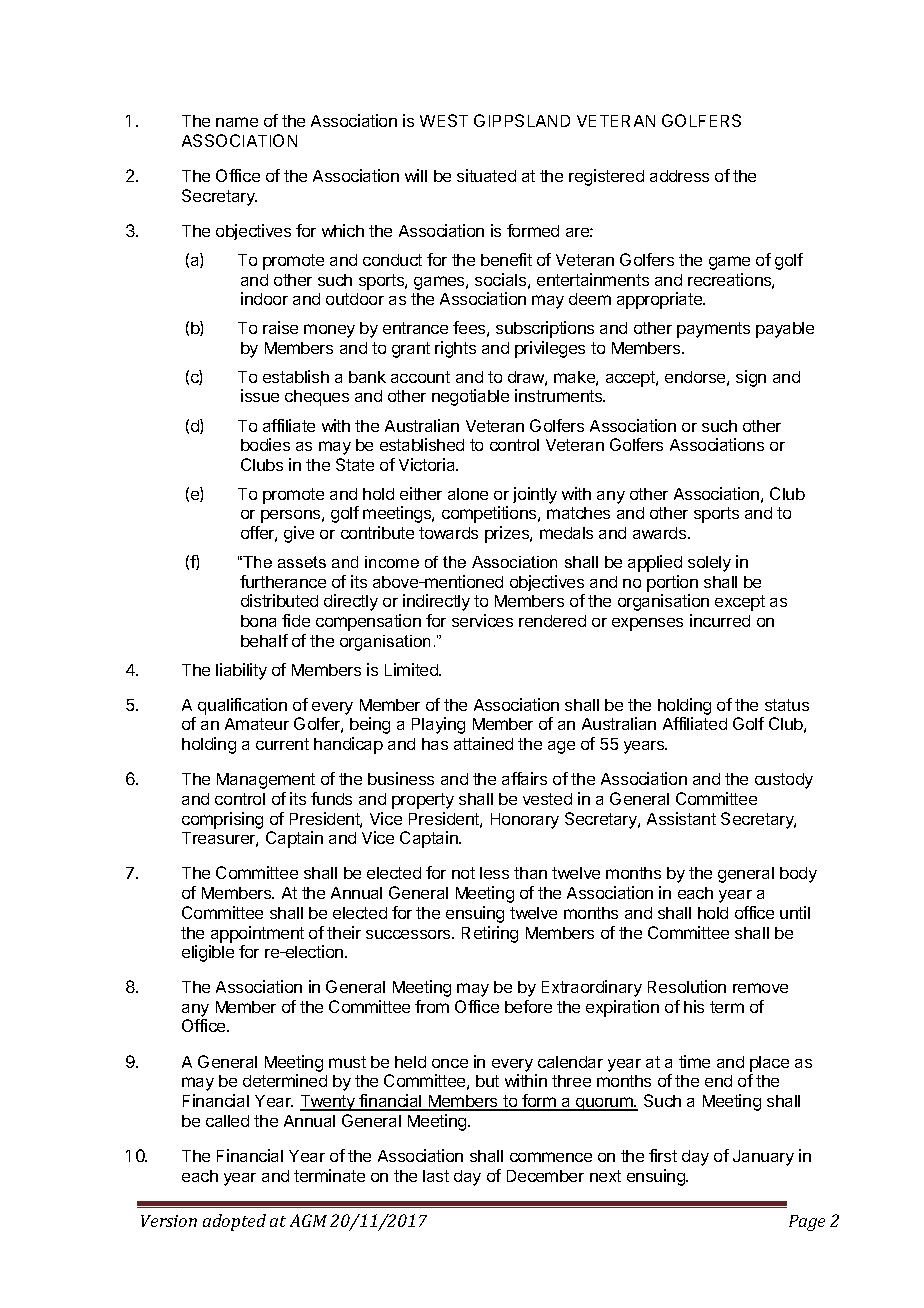 The height and width of the page is (1308, 924). I want to click on bodies, so click(265, 444).
